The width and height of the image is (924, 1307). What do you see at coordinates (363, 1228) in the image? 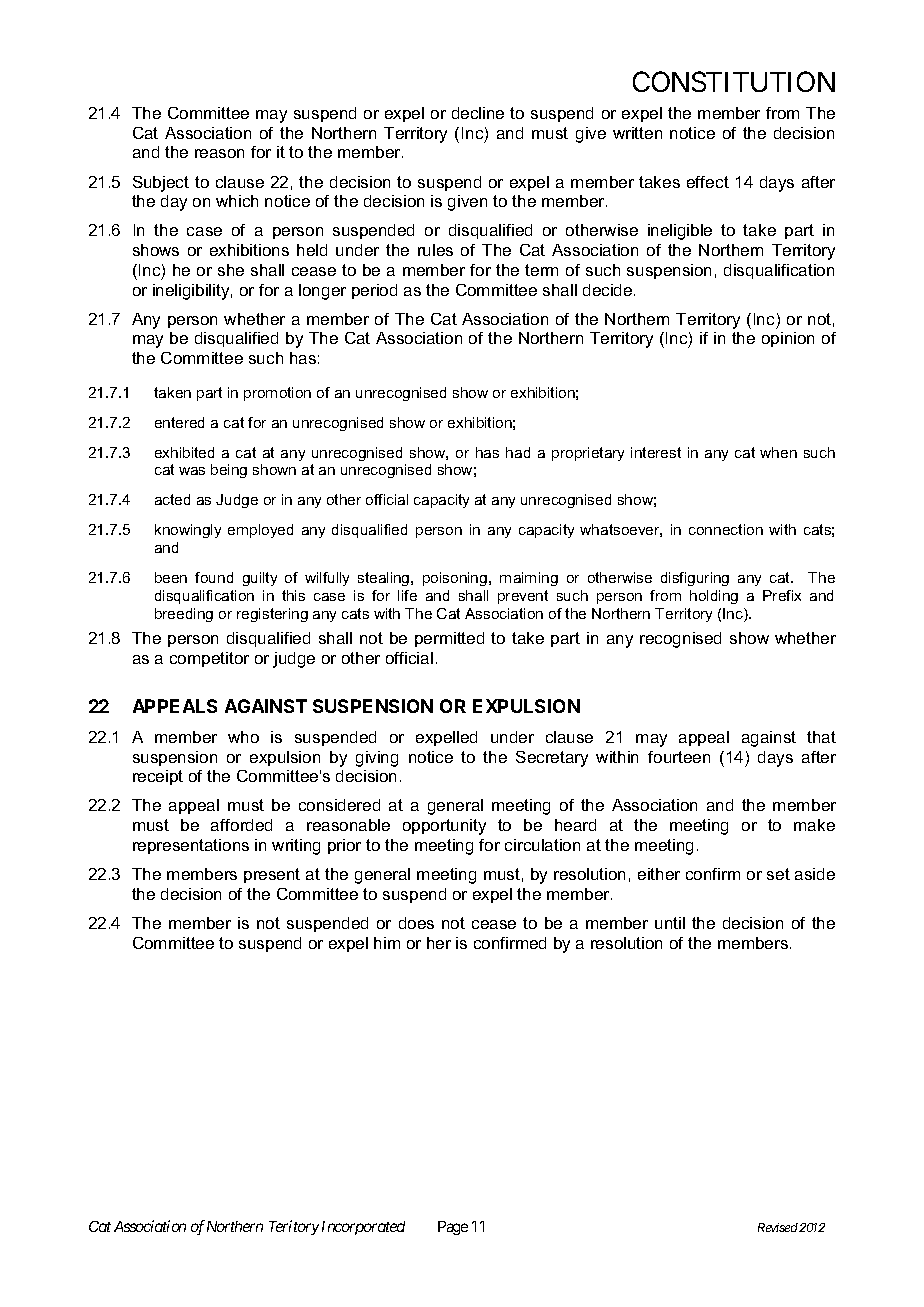
I see `Incorporated` at bounding box center [363, 1228].
